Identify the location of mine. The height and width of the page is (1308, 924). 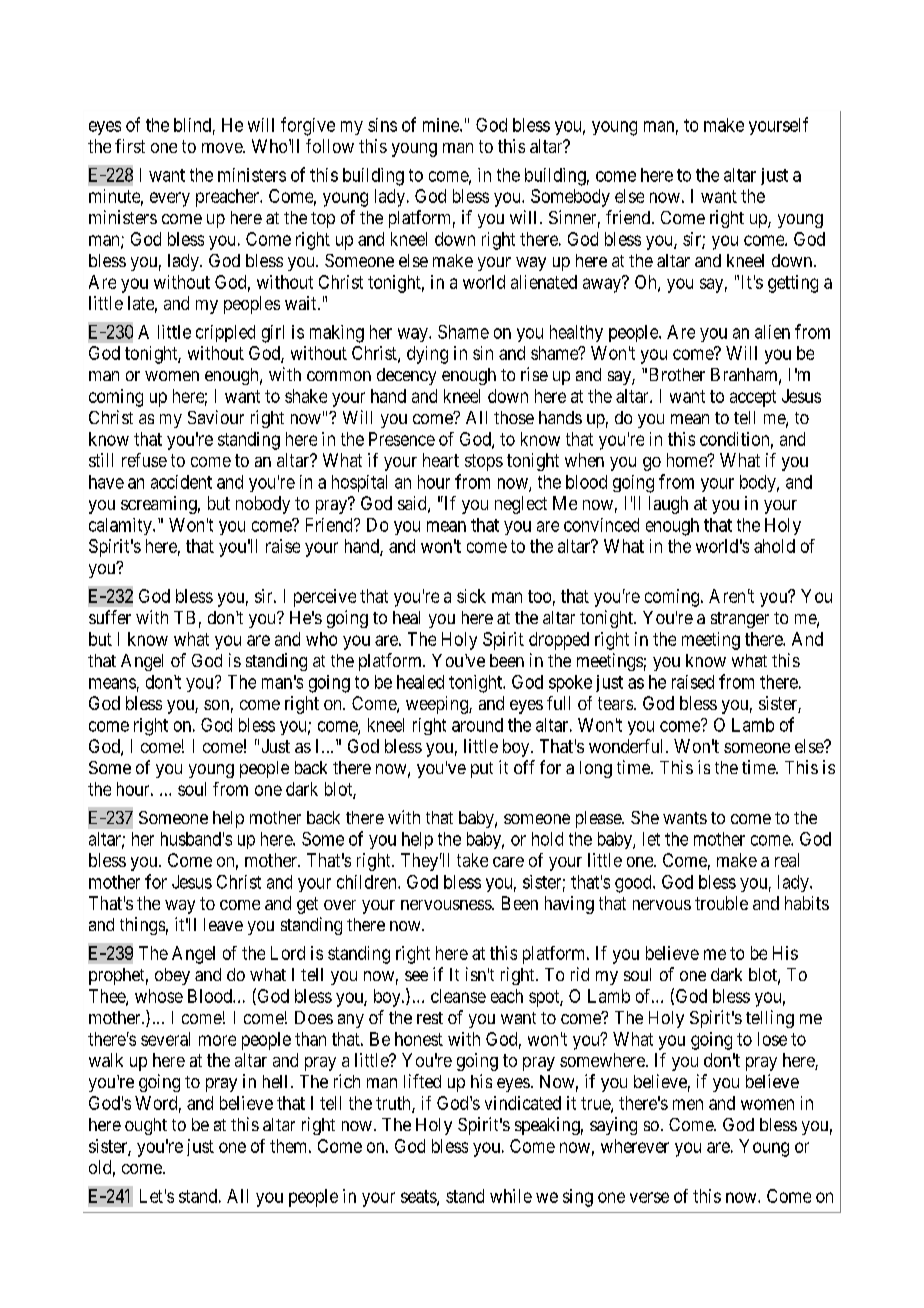
(442, 125).
